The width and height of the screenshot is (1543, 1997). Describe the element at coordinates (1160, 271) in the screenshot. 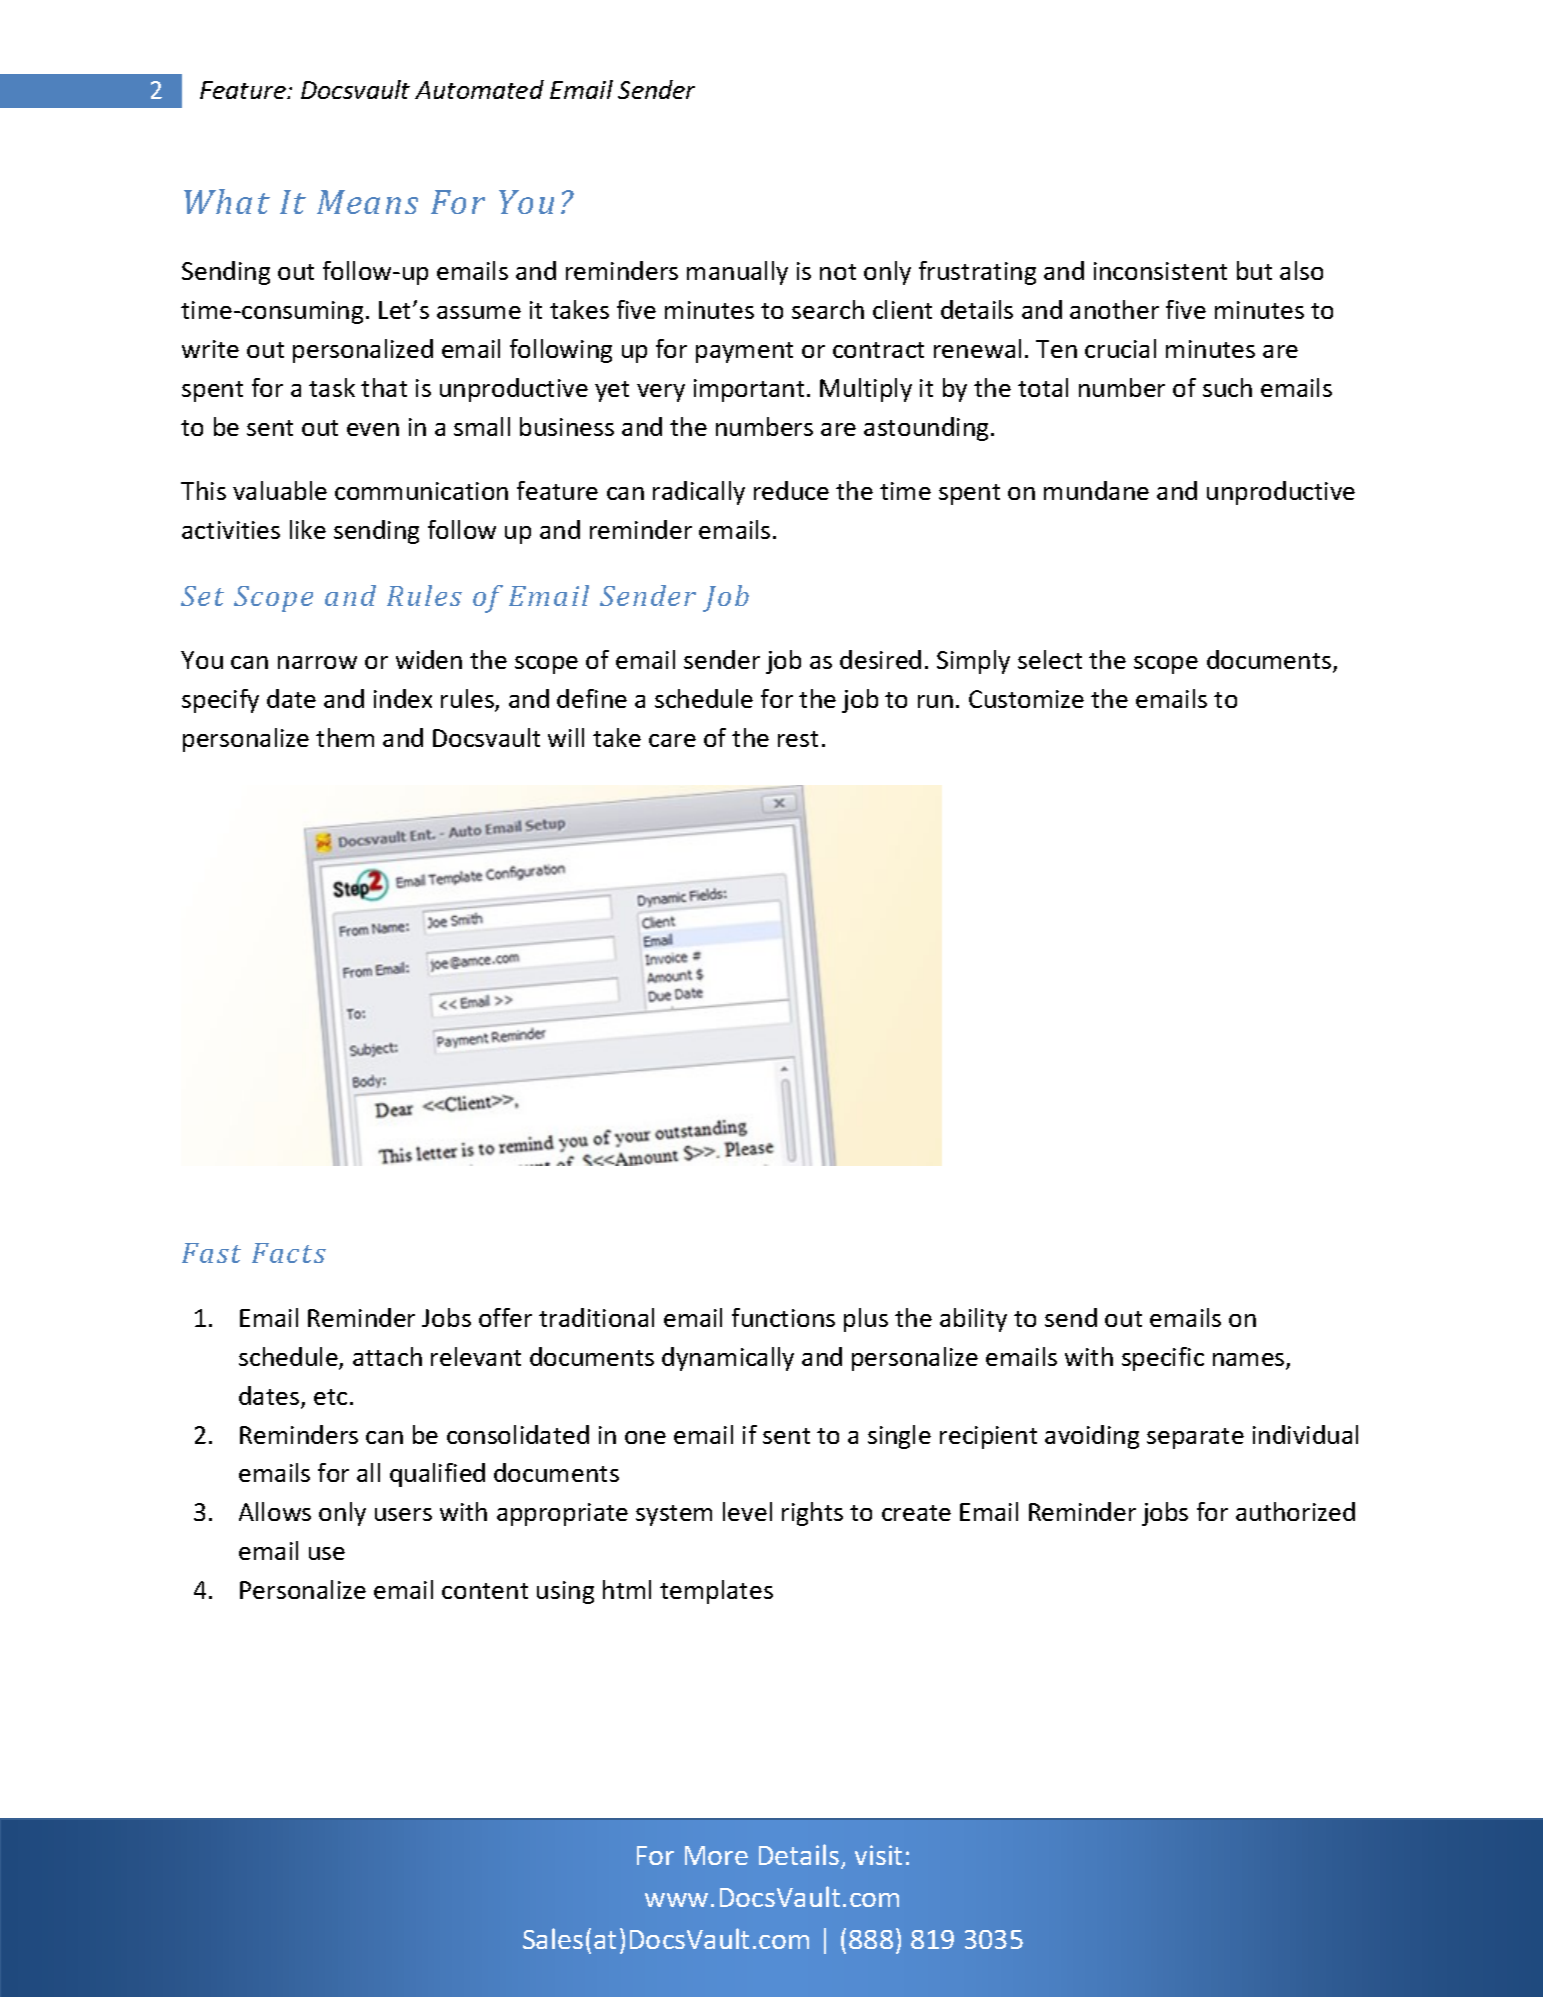

I see `inconsistent` at that location.
